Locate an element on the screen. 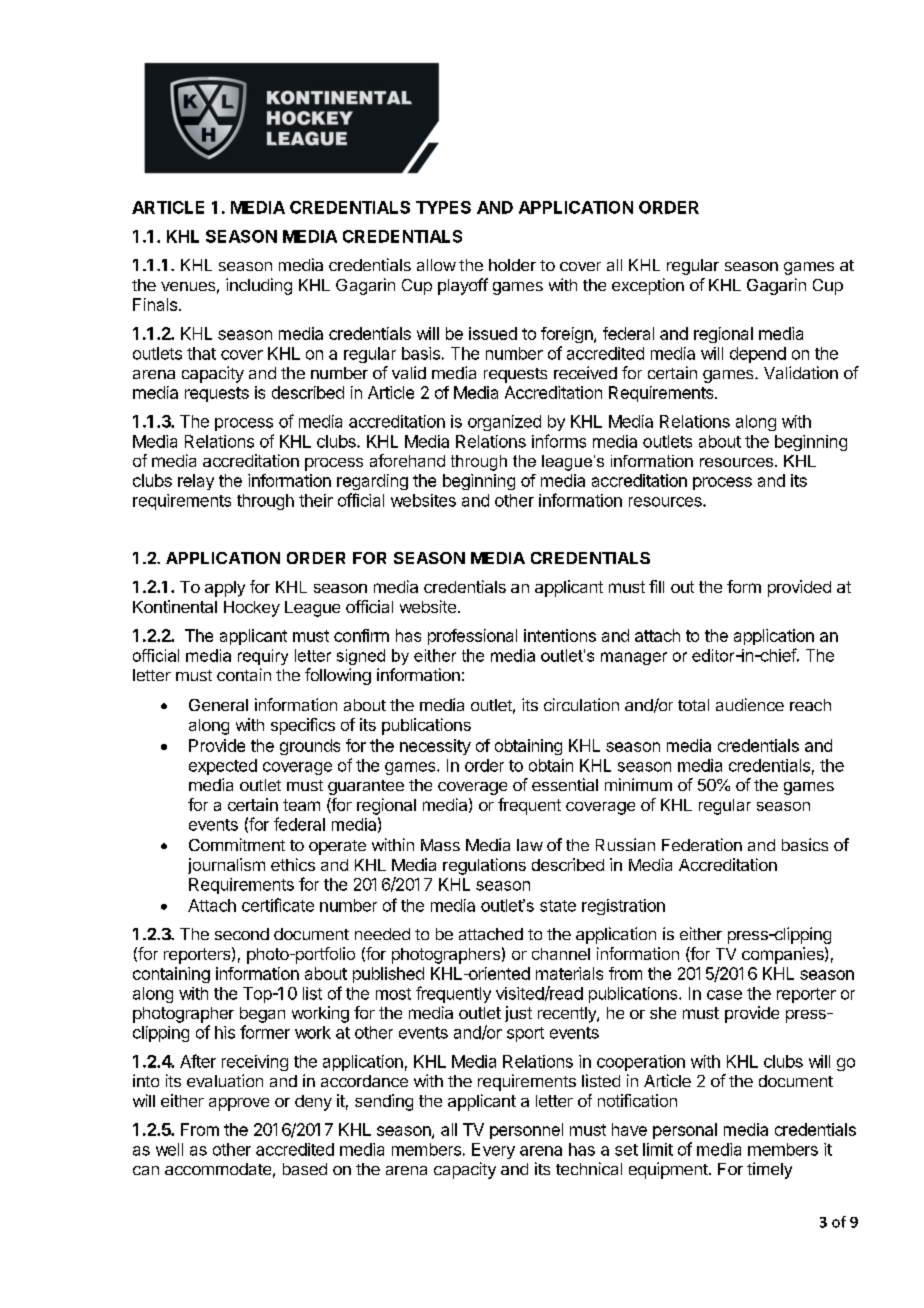  holder is located at coordinates (512, 265).
